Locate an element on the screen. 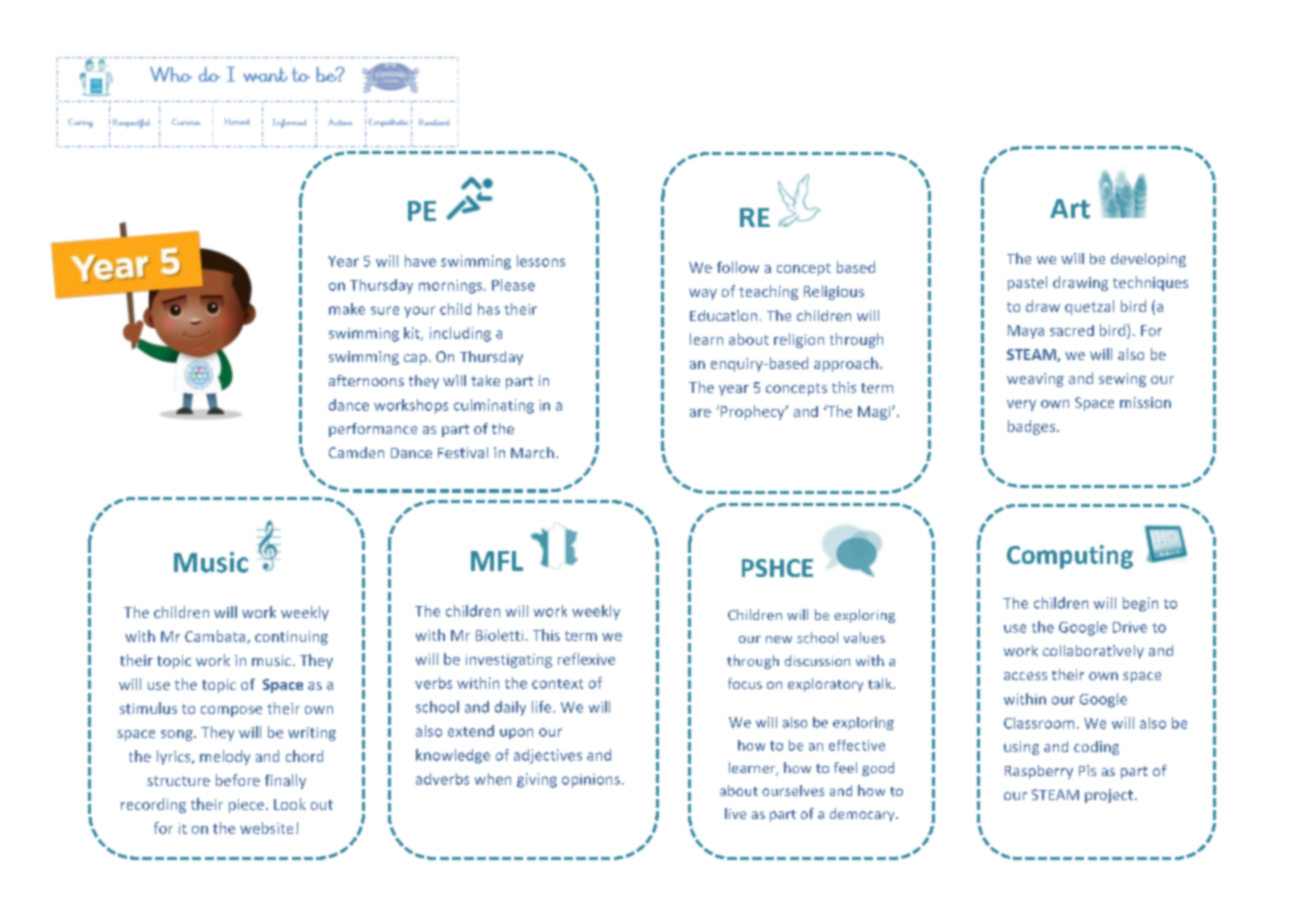 The height and width of the screenshot is (924, 1308). reflexive is located at coordinates (586, 659).
